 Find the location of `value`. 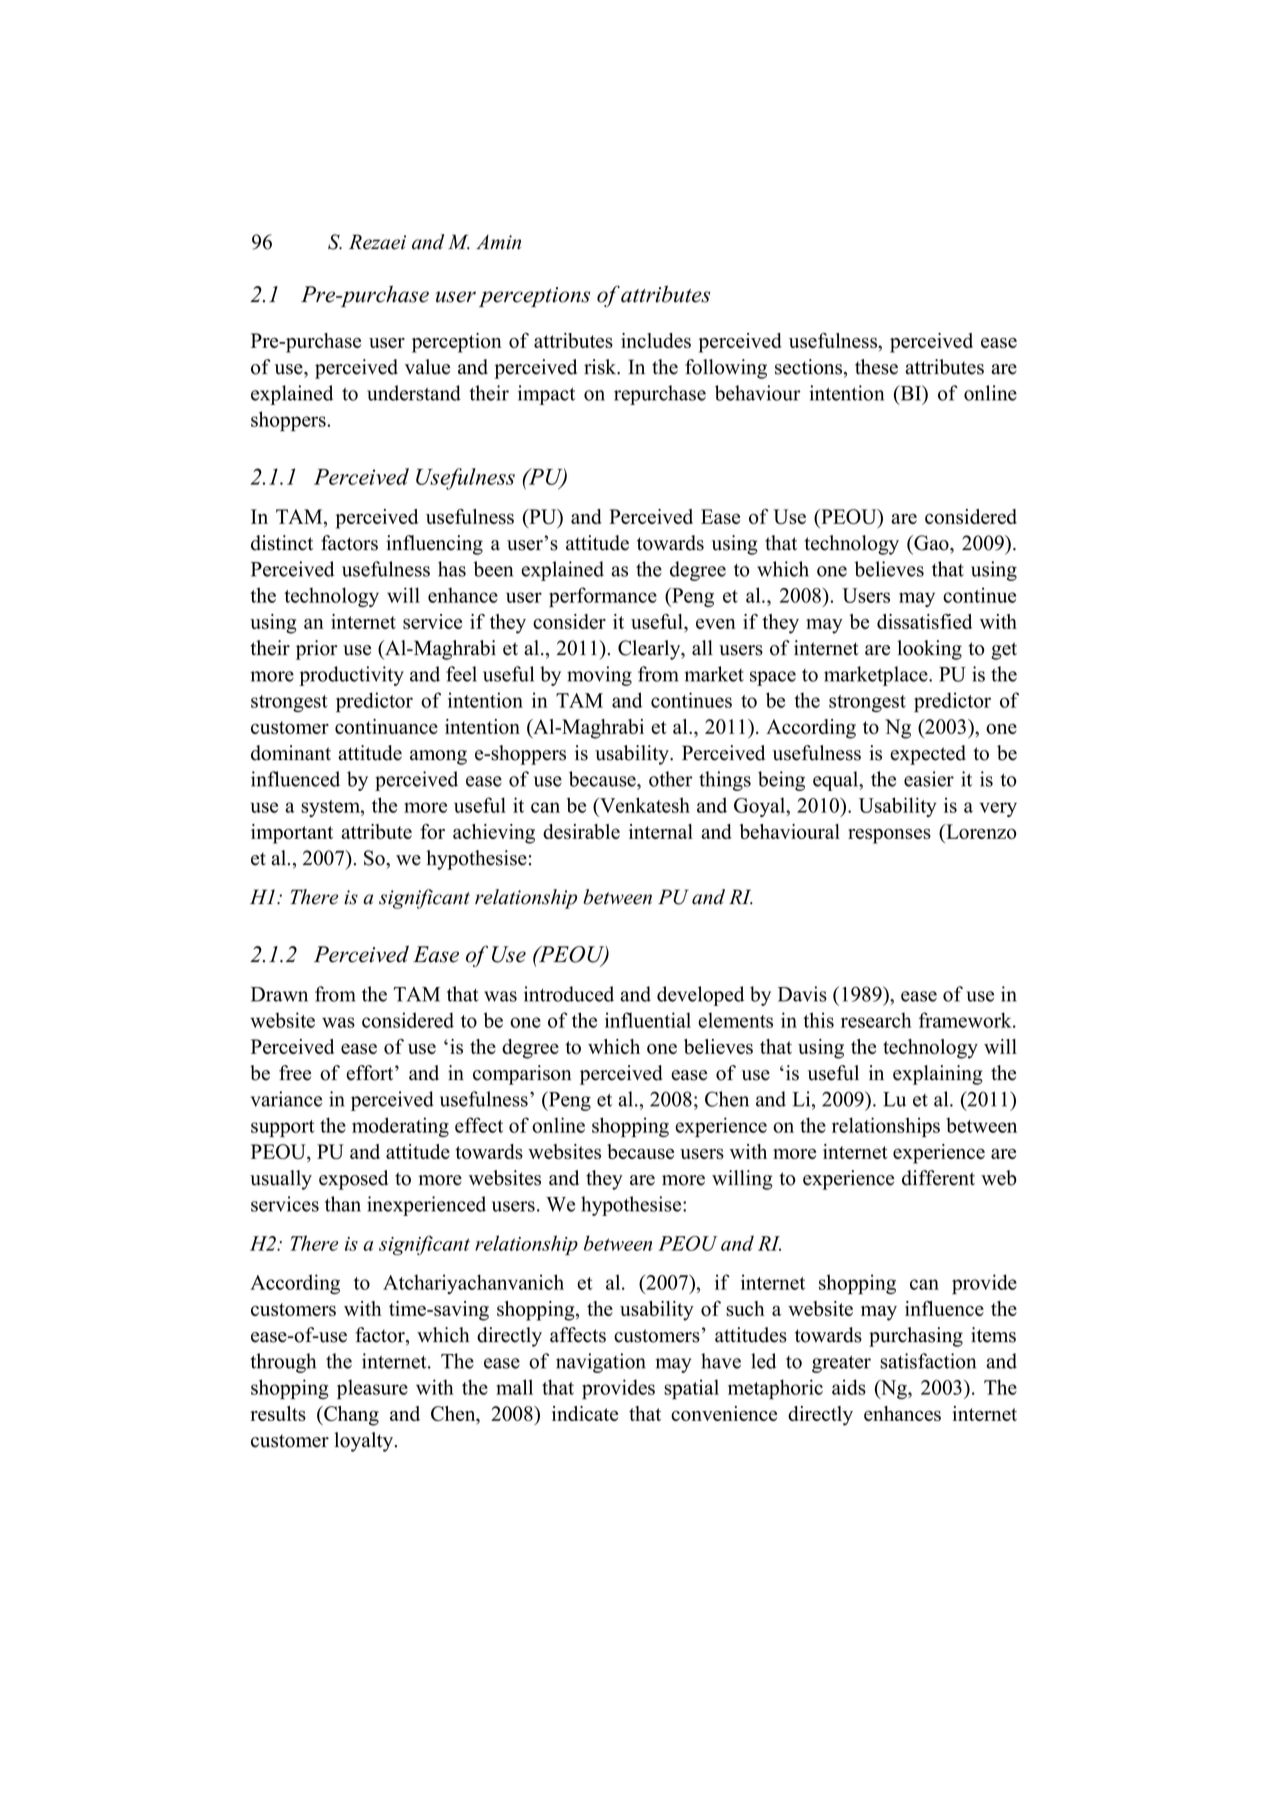

value is located at coordinates (427, 367).
